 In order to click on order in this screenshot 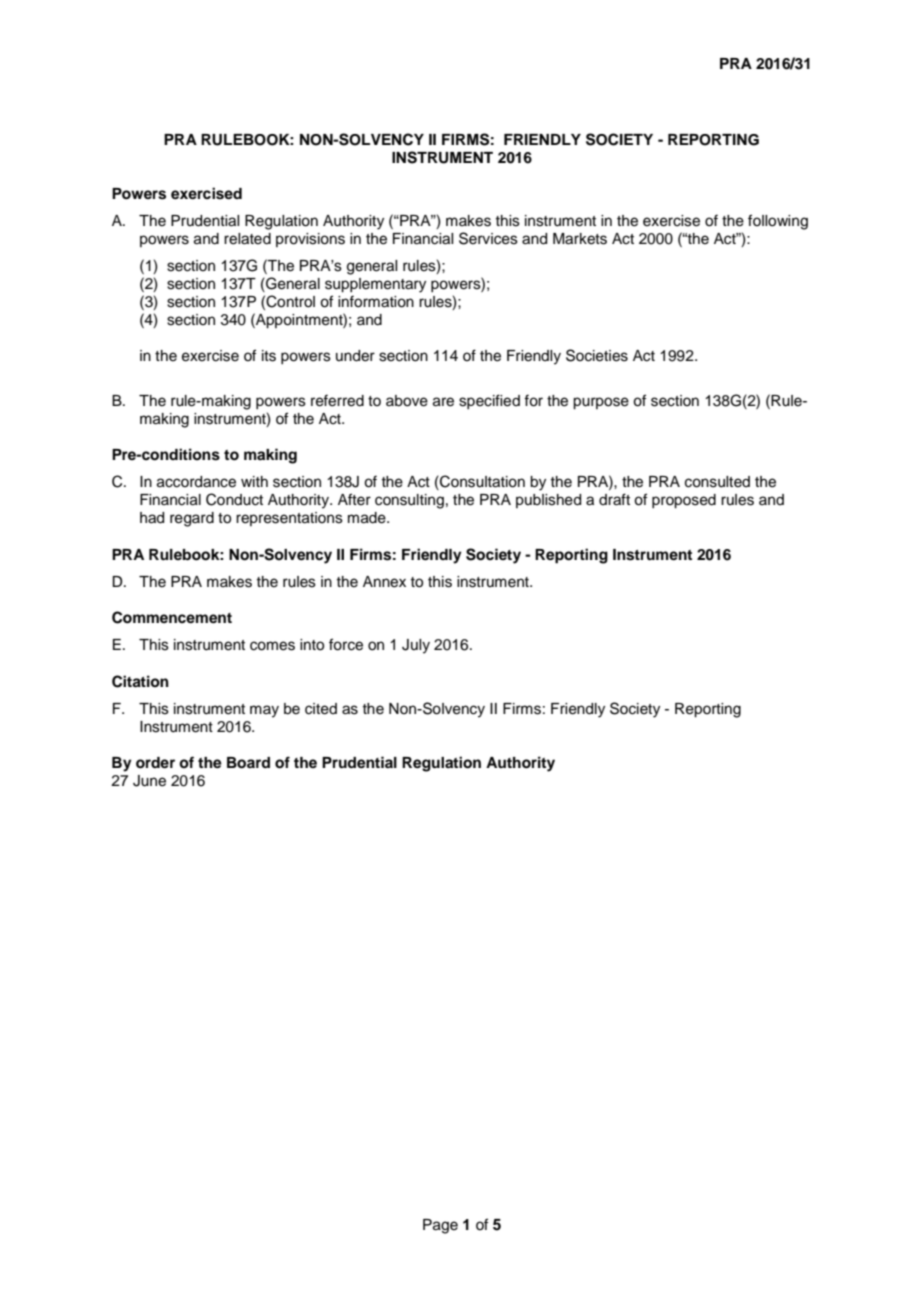, I will do `click(155, 763)`.
